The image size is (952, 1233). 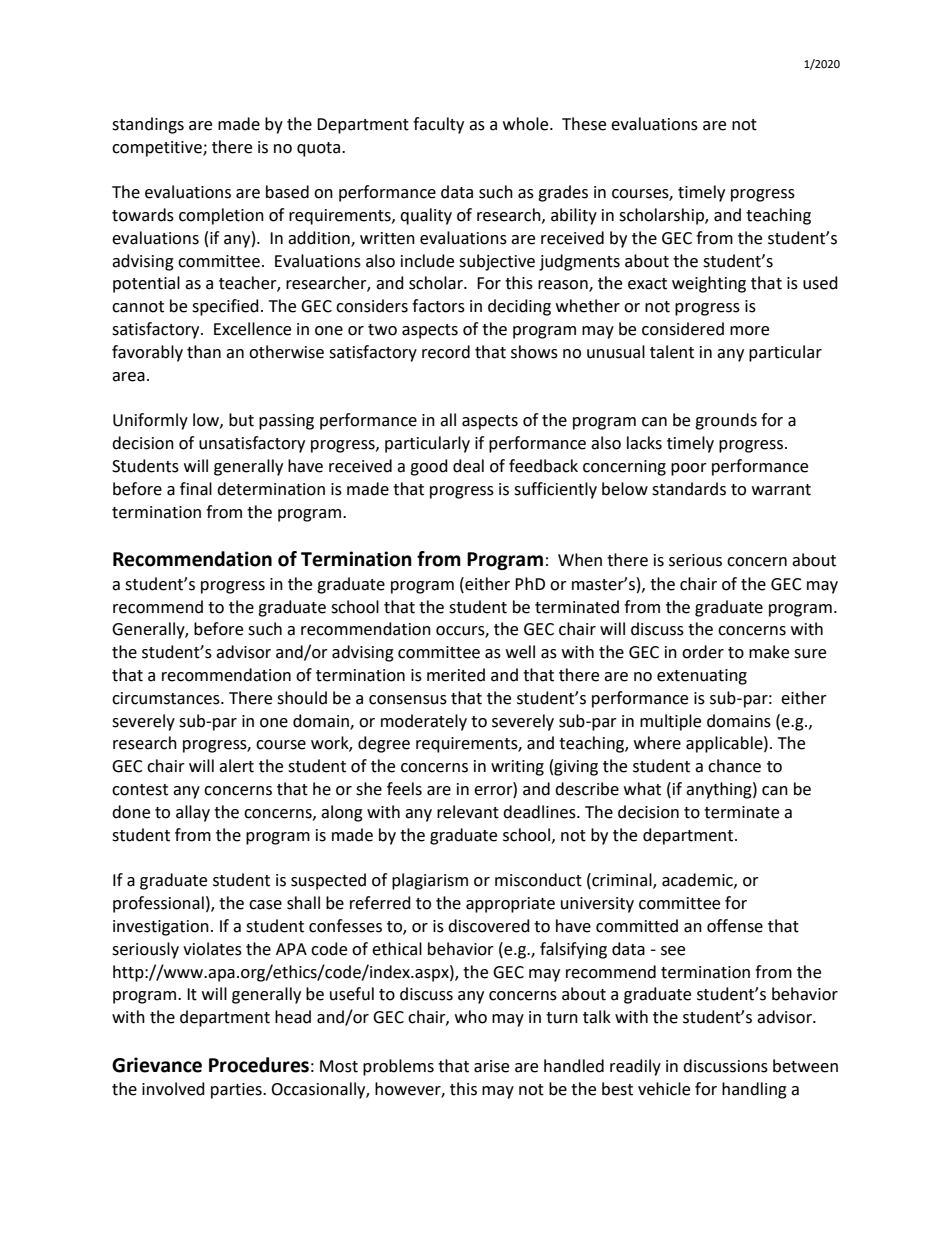 I want to click on than, so click(x=204, y=352).
